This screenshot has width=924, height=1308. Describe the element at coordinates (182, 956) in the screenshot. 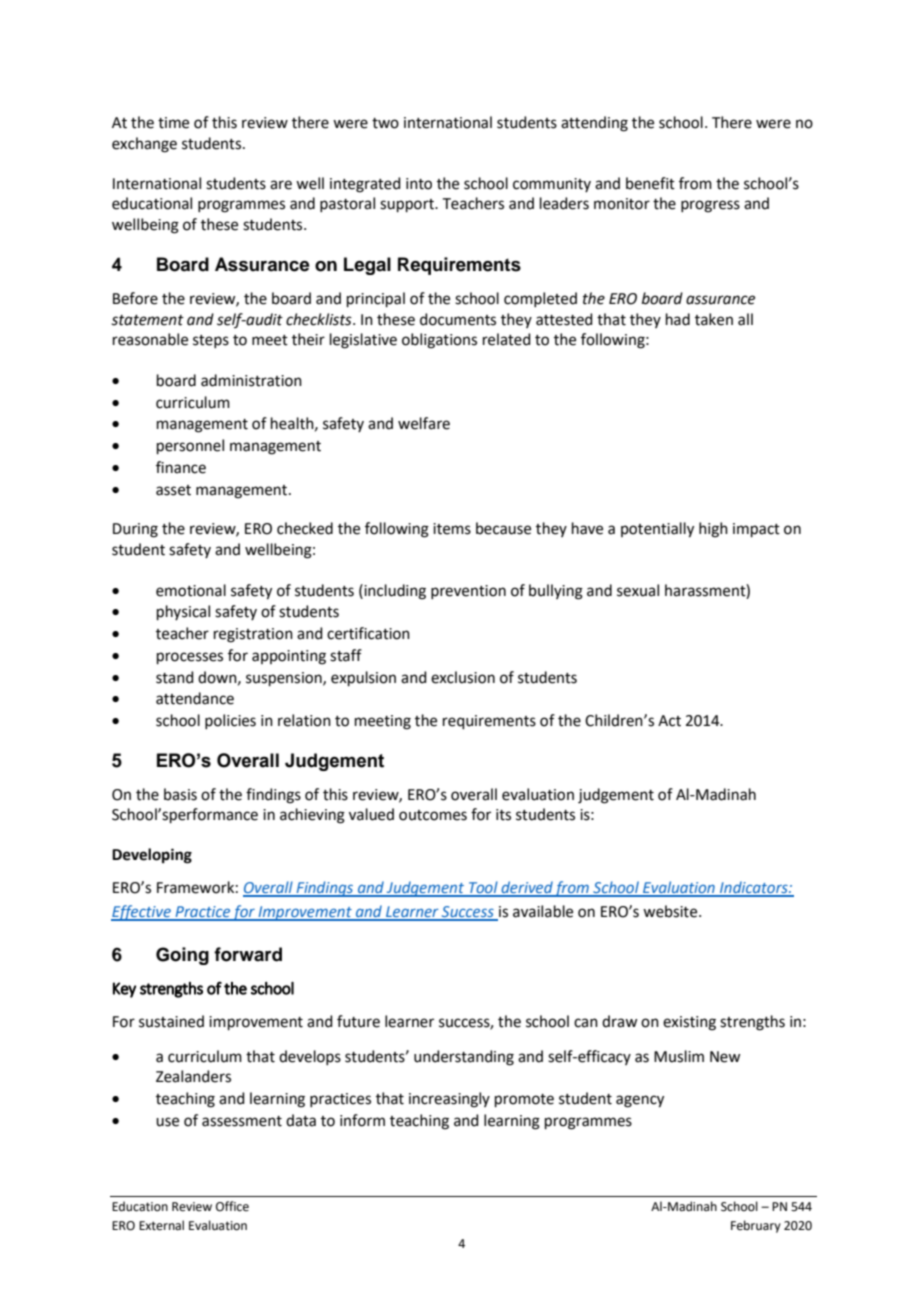

I see `Going` at that location.
